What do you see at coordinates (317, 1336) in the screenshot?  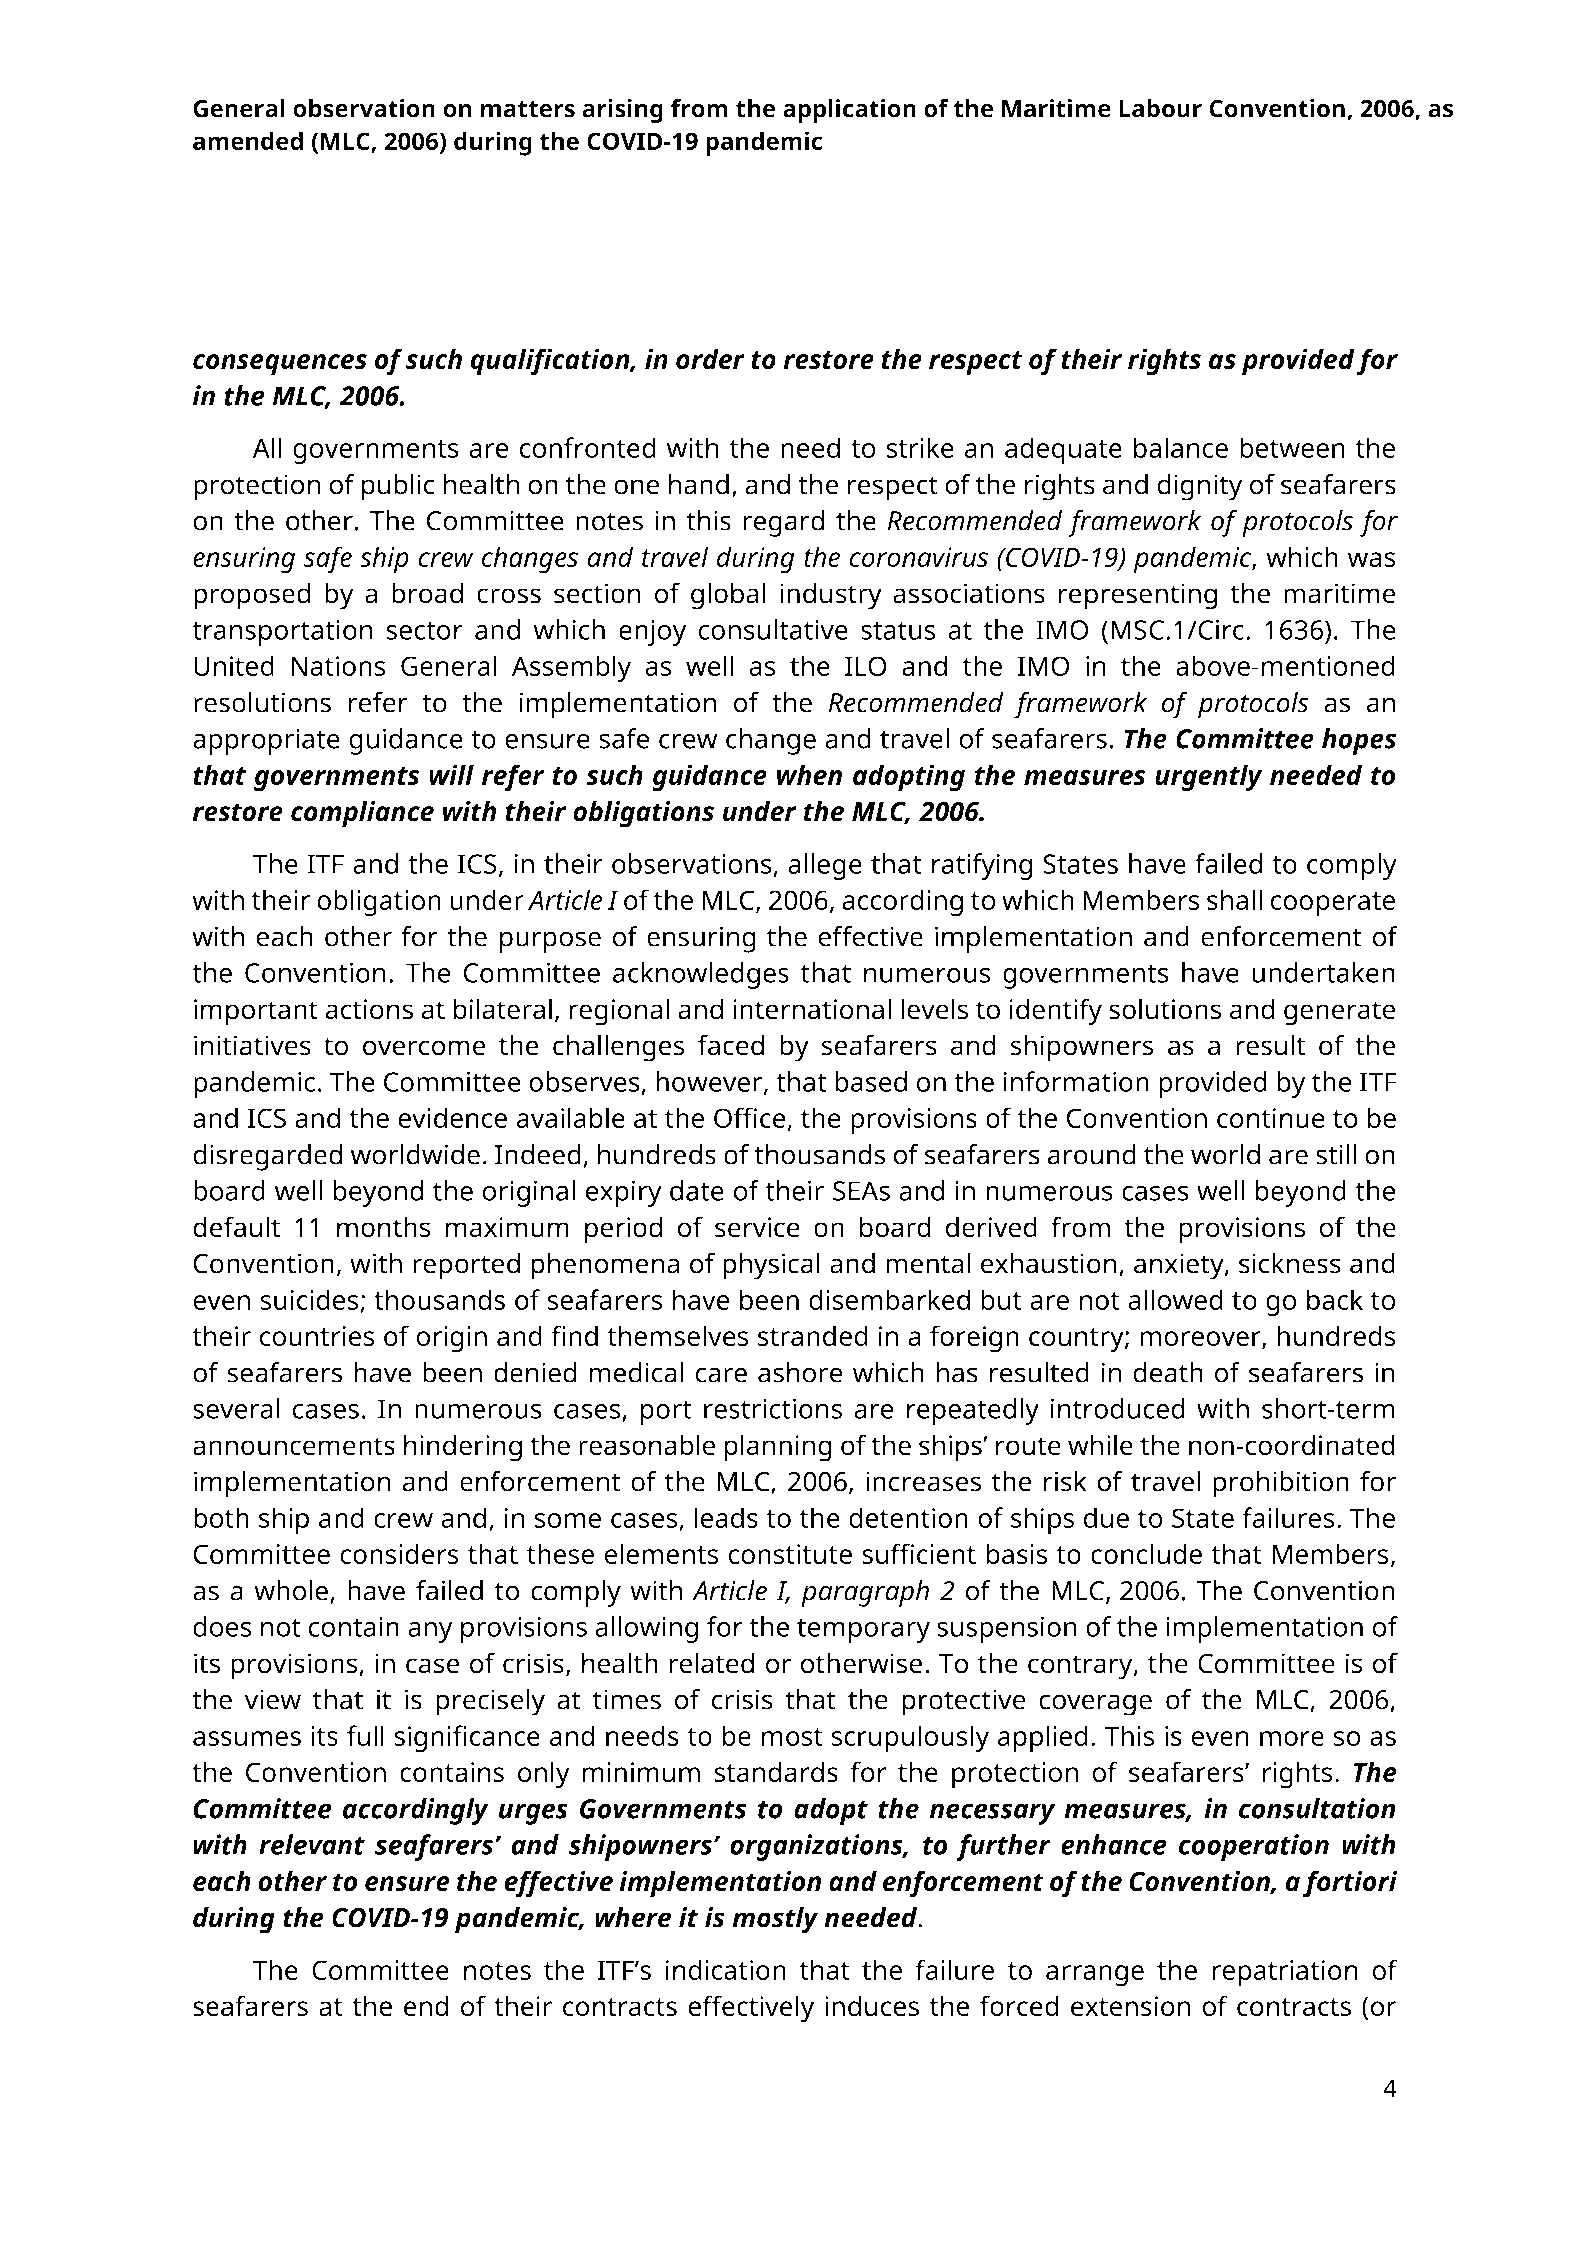 I see `countries` at bounding box center [317, 1336].
